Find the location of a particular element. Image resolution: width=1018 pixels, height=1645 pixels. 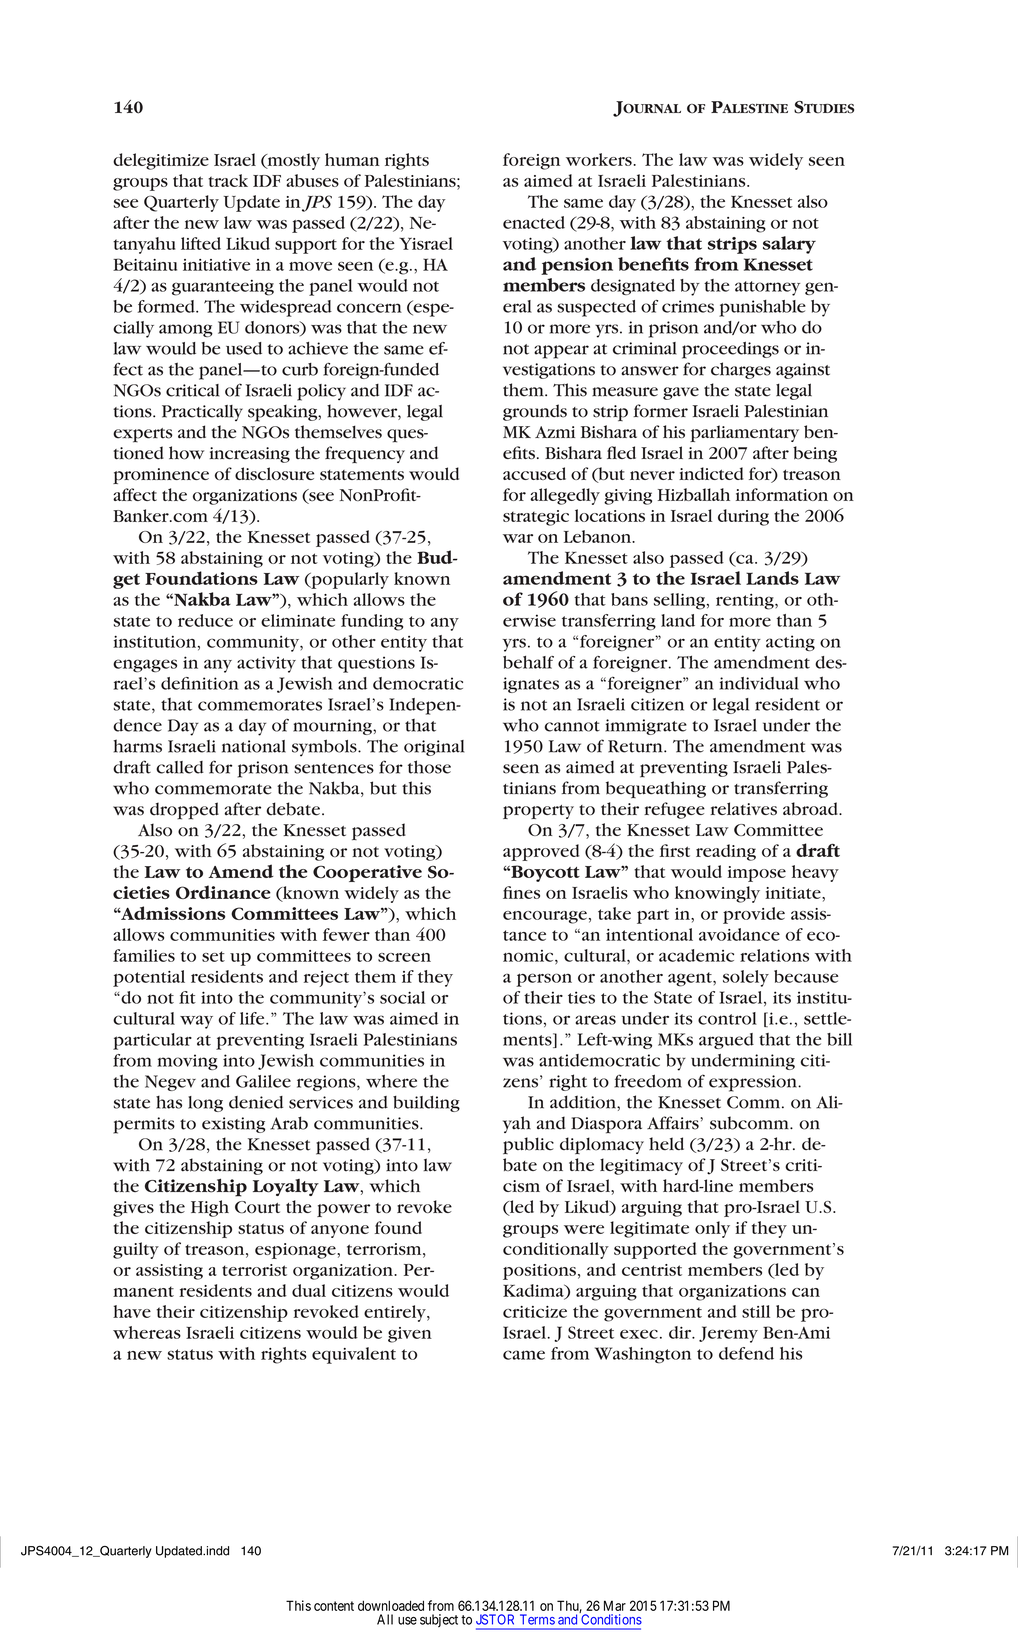

existing is located at coordinates (234, 1125).
